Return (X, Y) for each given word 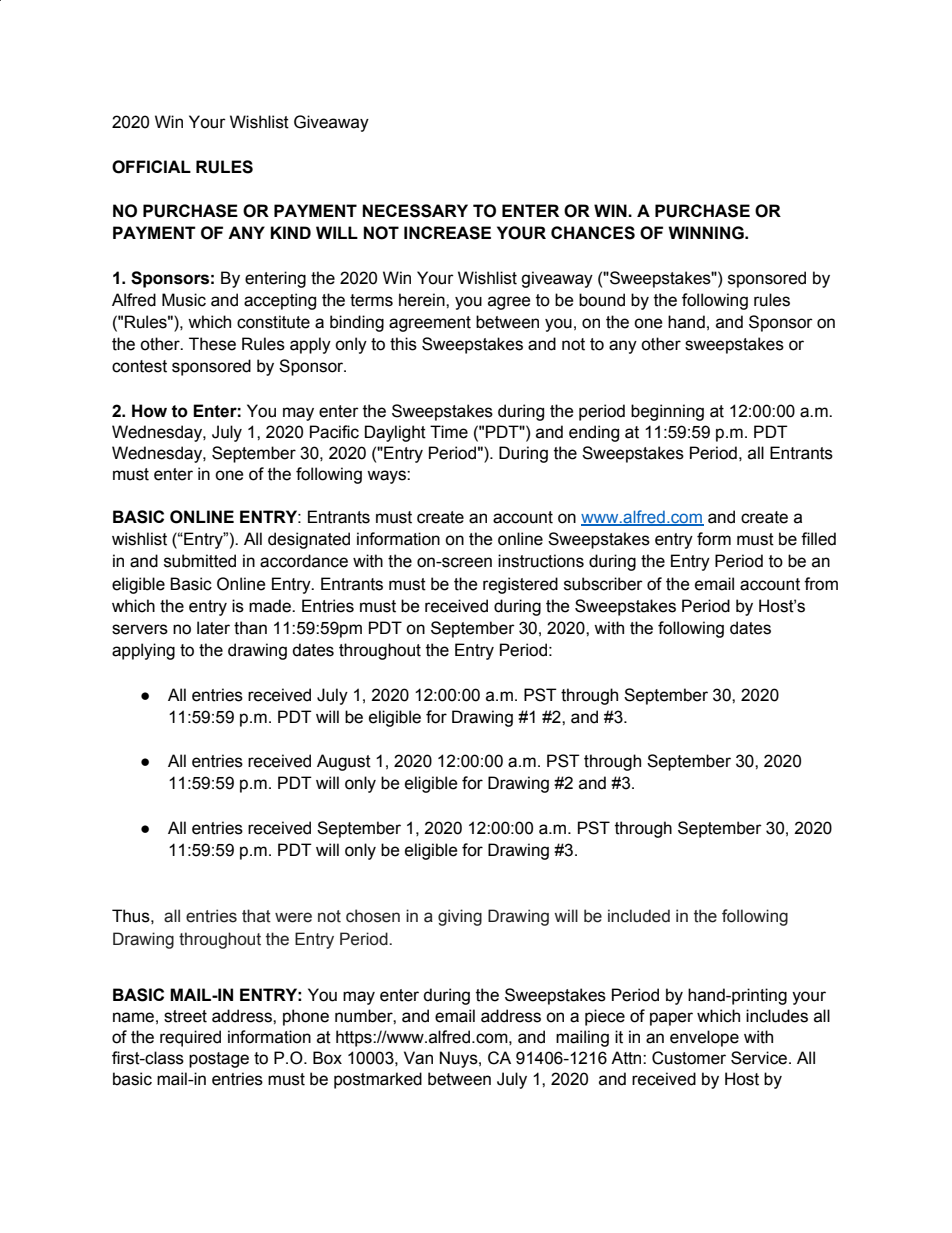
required (190, 1038)
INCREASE (447, 233)
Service (760, 1058)
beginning (667, 412)
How (149, 411)
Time (449, 432)
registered (520, 585)
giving (460, 917)
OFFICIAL (151, 167)
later (213, 628)
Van (418, 1058)
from (821, 584)
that (256, 916)
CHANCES (593, 233)
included (639, 916)
